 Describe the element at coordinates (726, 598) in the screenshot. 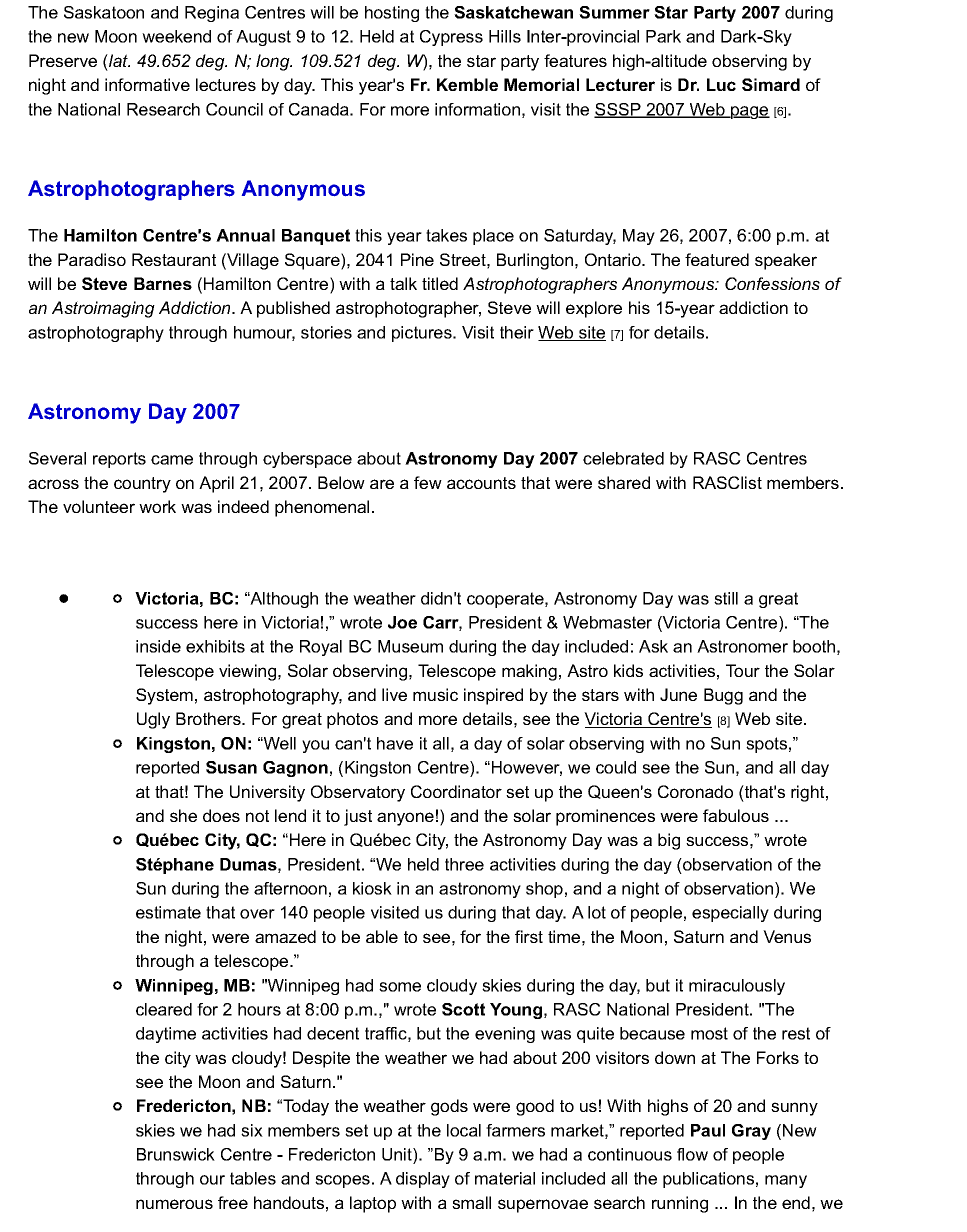

I see `still` at that location.
